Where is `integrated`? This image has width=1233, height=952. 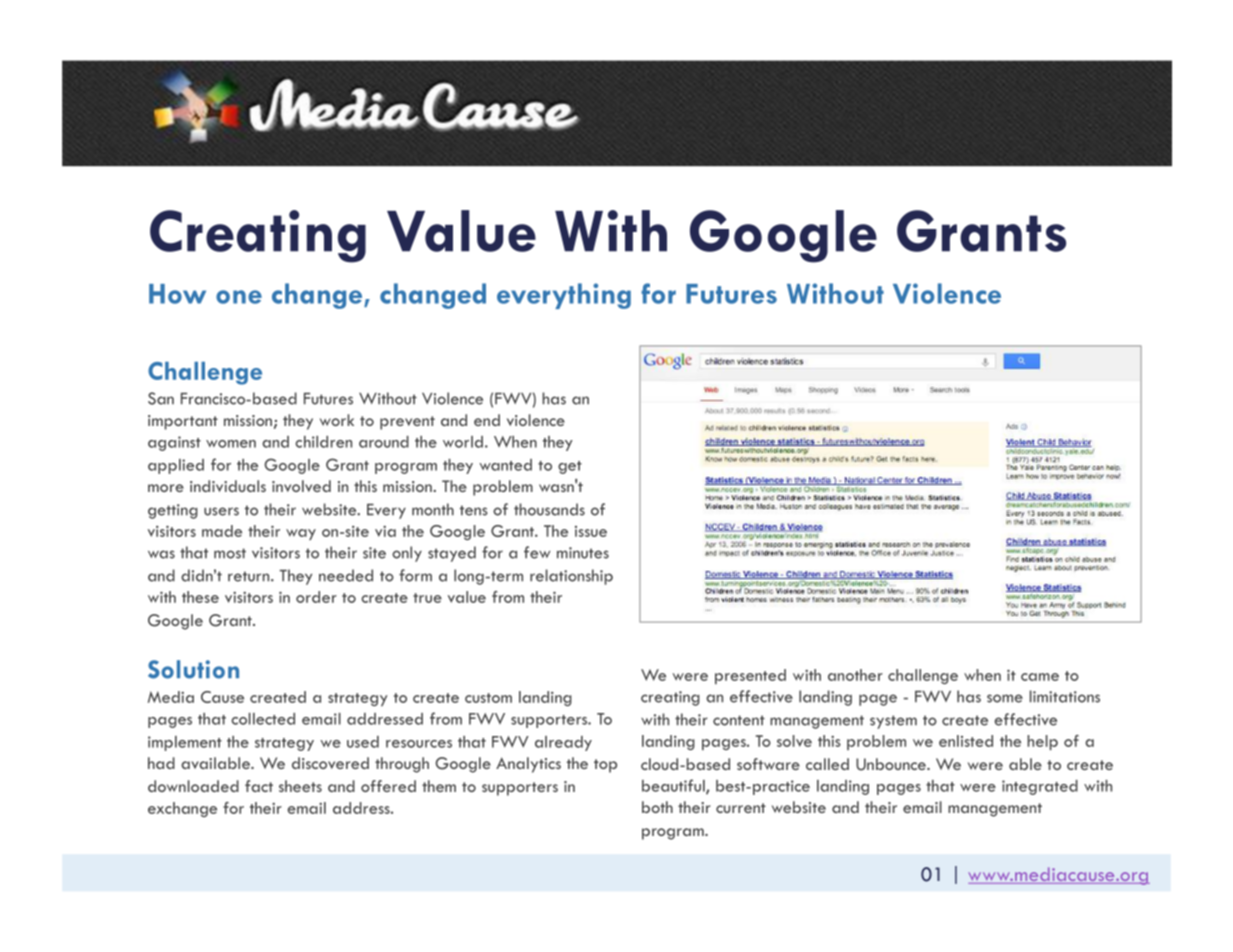
integrated is located at coordinates (1040, 787).
